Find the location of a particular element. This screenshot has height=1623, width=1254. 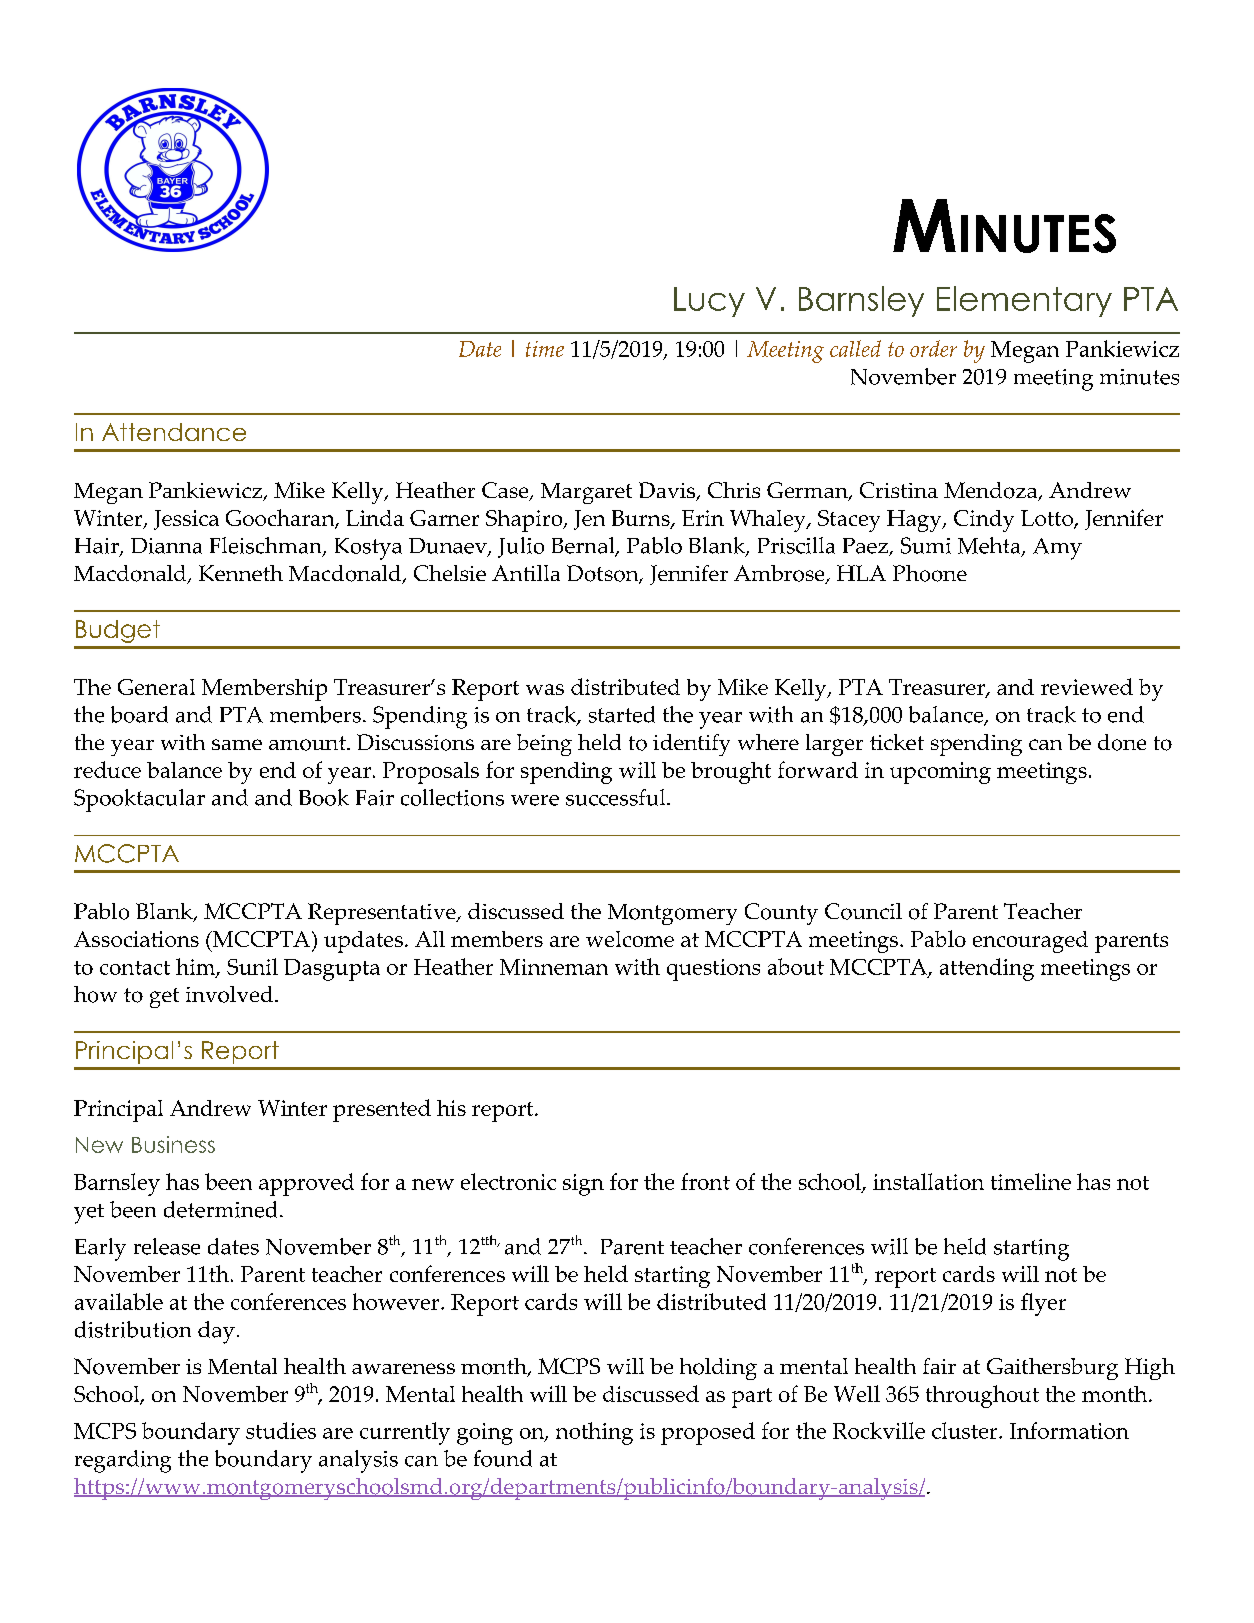

General is located at coordinates (156, 687).
